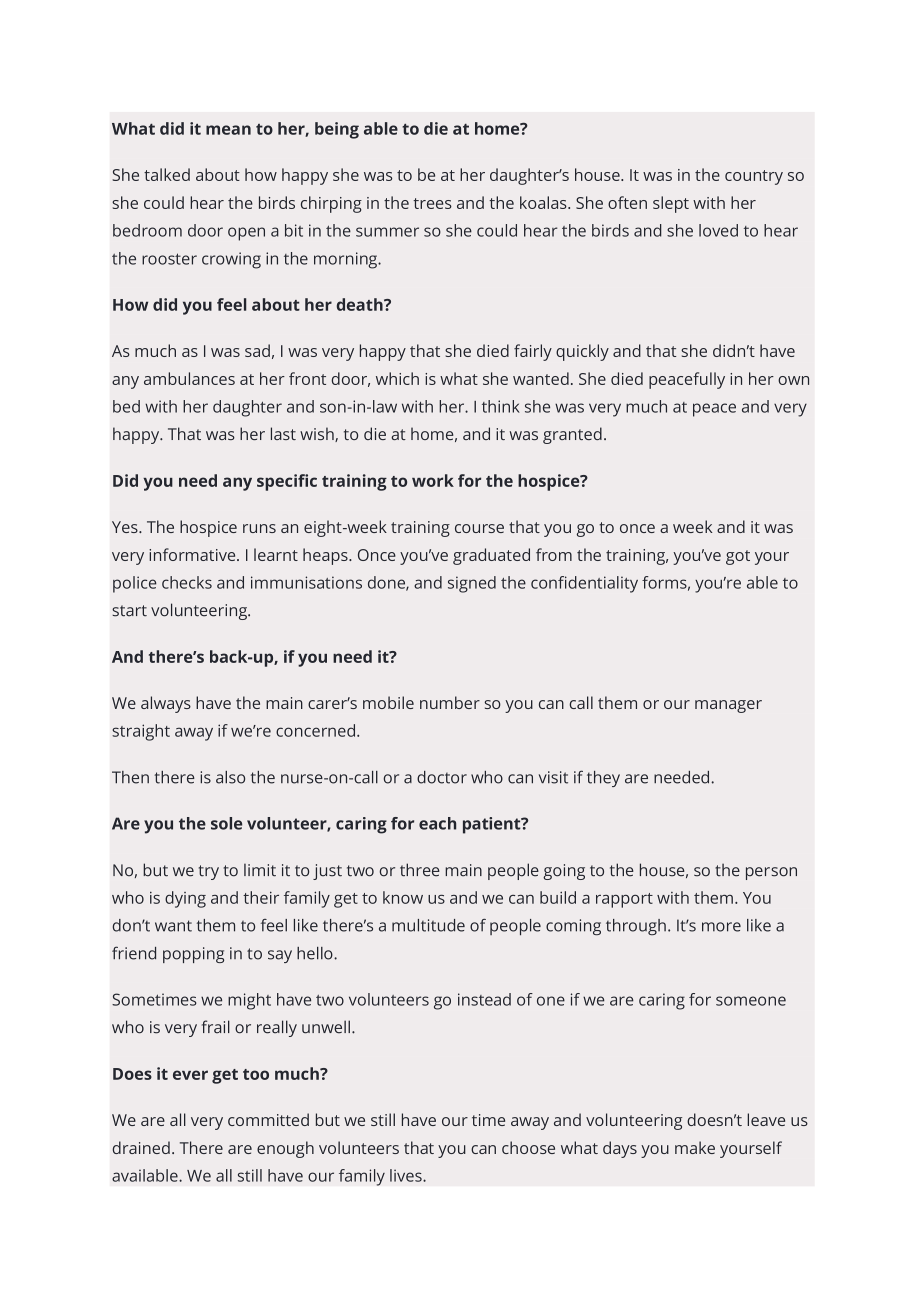 The height and width of the screenshot is (1308, 924). What do you see at coordinates (167, 174) in the screenshot?
I see `talked` at bounding box center [167, 174].
